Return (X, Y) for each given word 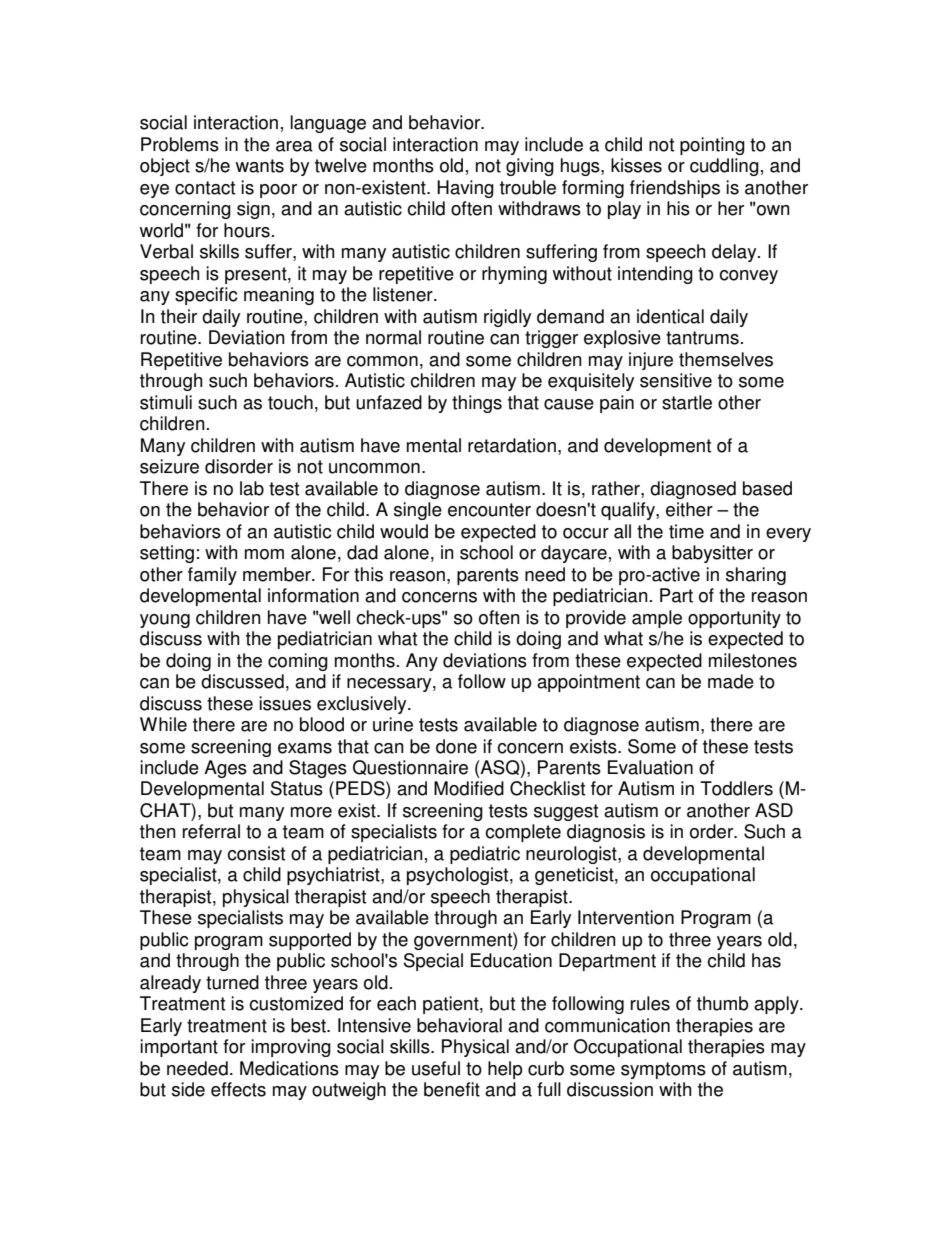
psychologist (459, 876)
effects (238, 1089)
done (456, 746)
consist (256, 853)
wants (260, 166)
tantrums (702, 338)
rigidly (507, 318)
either (689, 509)
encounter (489, 510)
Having (465, 189)
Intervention (626, 917)
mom (264, 554)
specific (206, 296)
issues (285, 703)
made (731, 681)
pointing (712, 146)
